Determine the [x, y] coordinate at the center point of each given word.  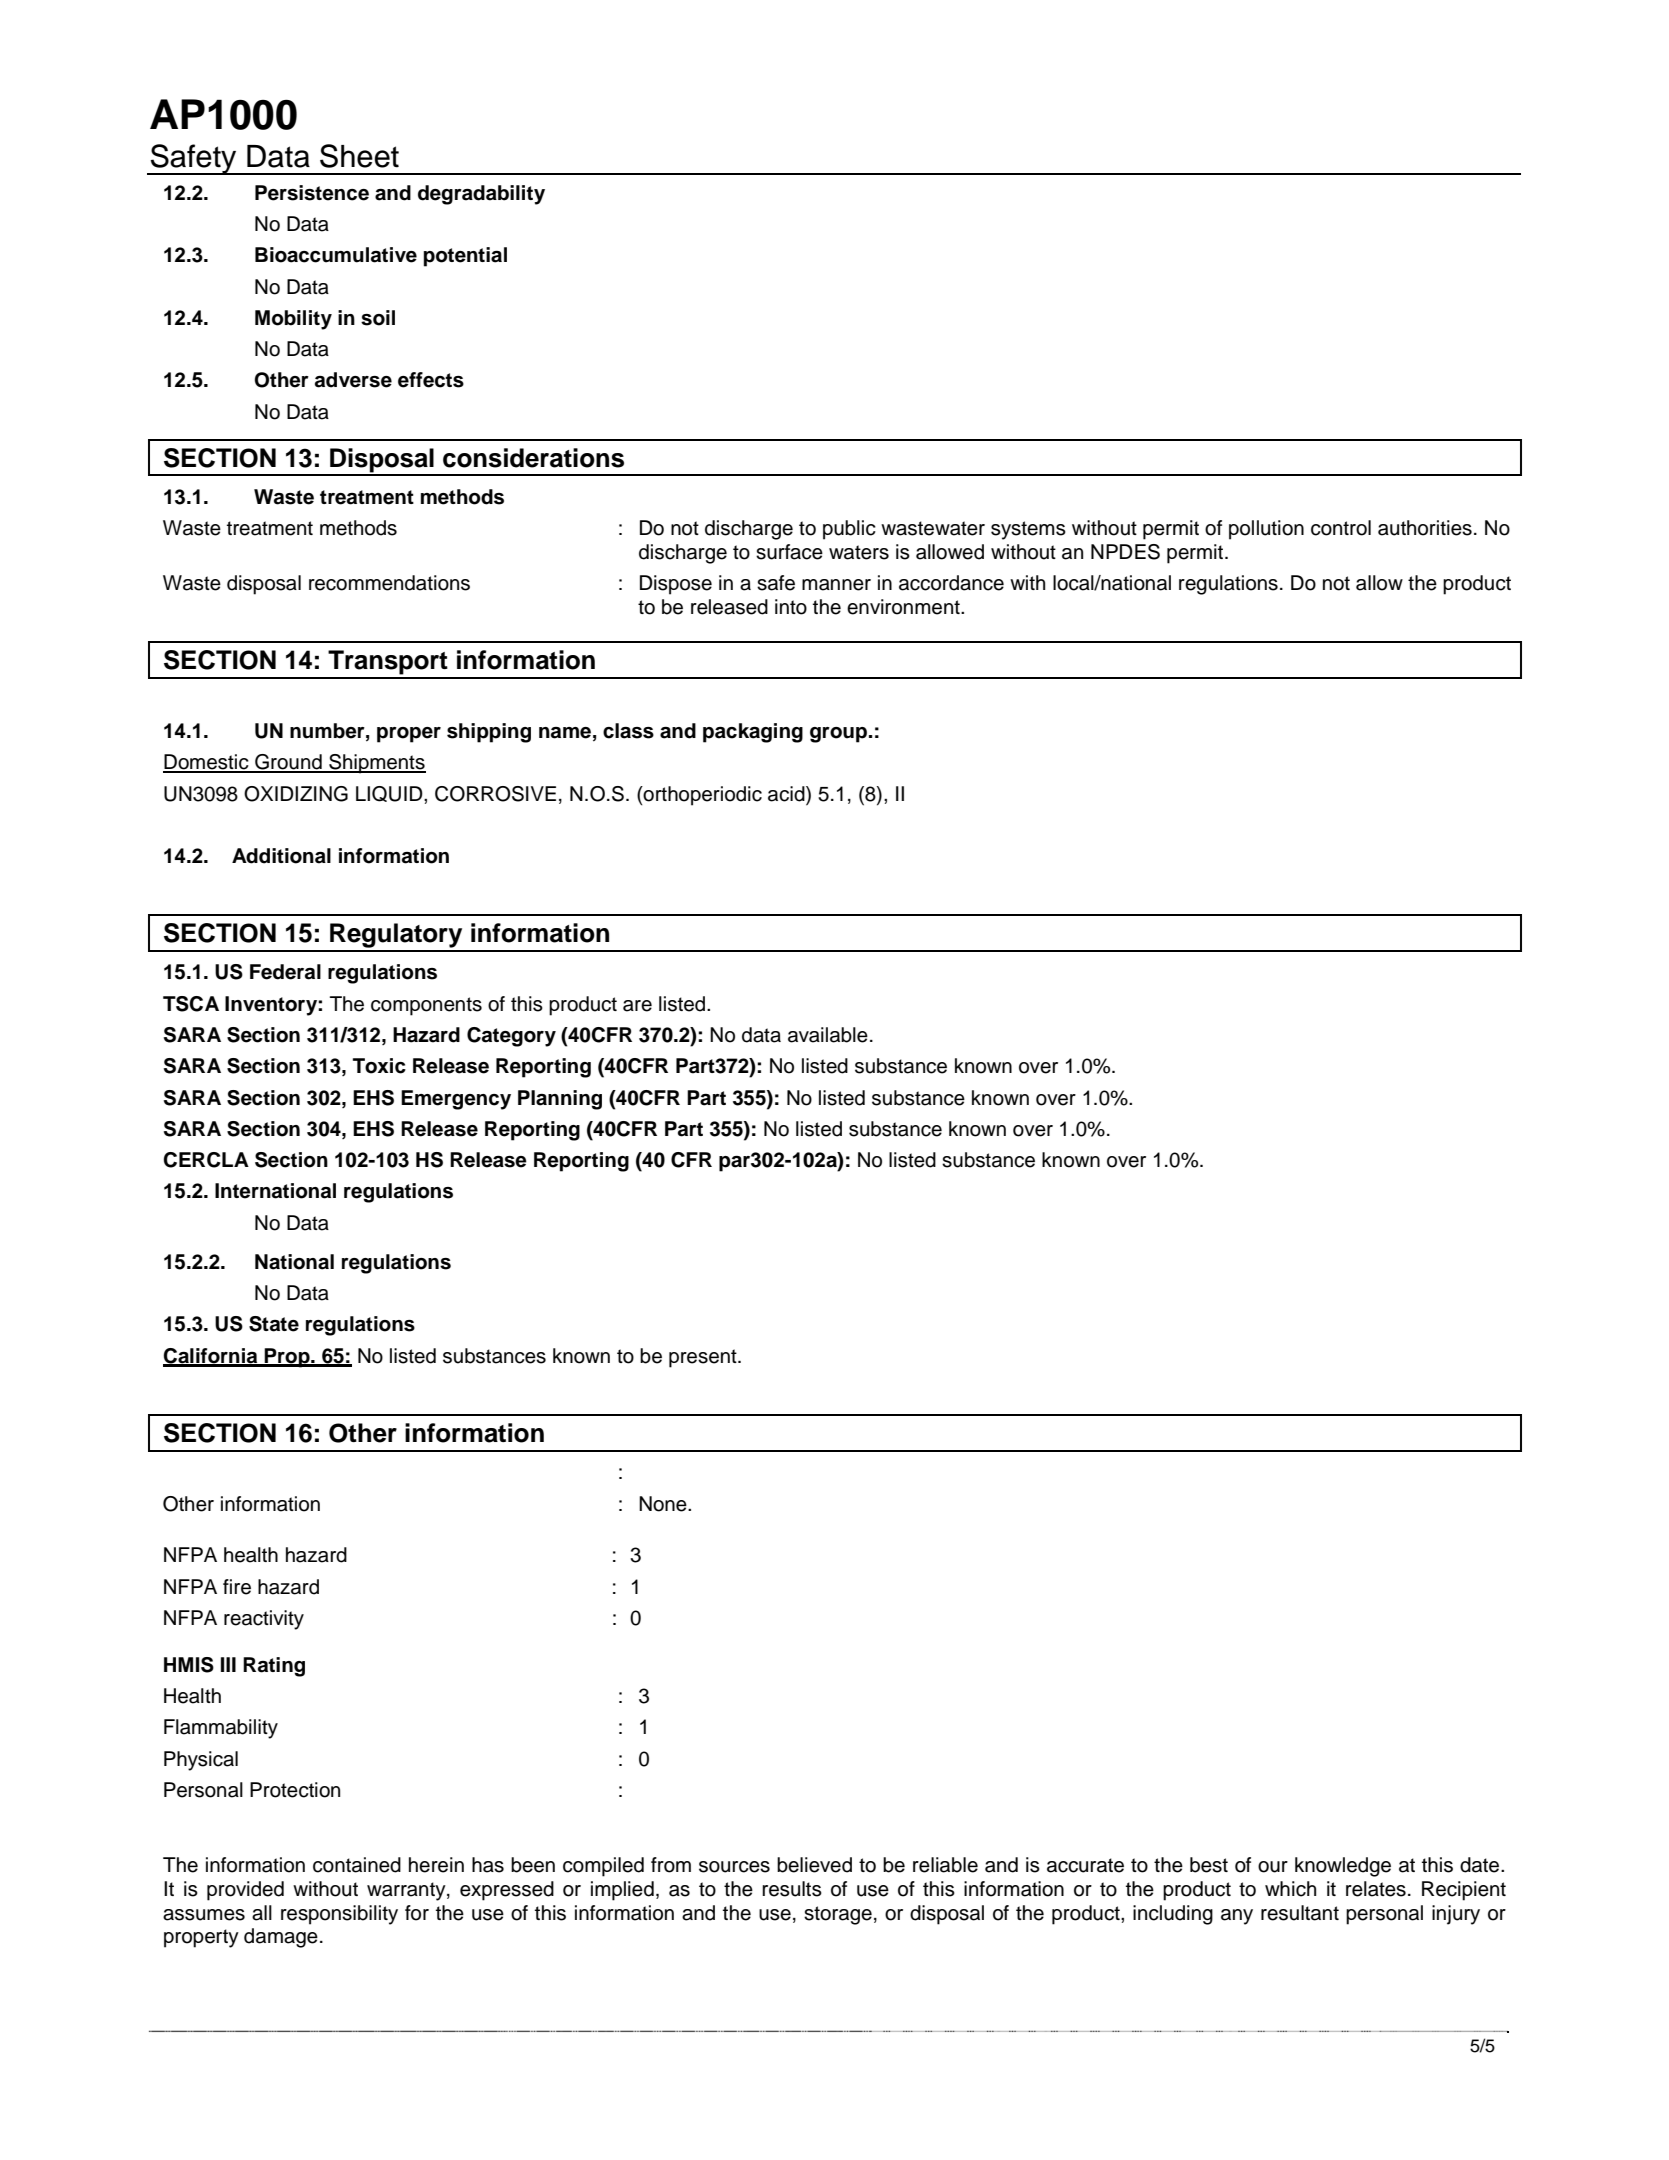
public [849, 530]
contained [357, 1865]
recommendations [389, 583]
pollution [1266, 530]
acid [787, 794]
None [664, 1504]
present [704, 1358]
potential [465, 257]
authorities [1425, 528]
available [828, 1035]
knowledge [1343, 1867]
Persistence [312, 193]
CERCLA [206, 1160]
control [1341, 528]
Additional [281, 856]
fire [237, 1587]
